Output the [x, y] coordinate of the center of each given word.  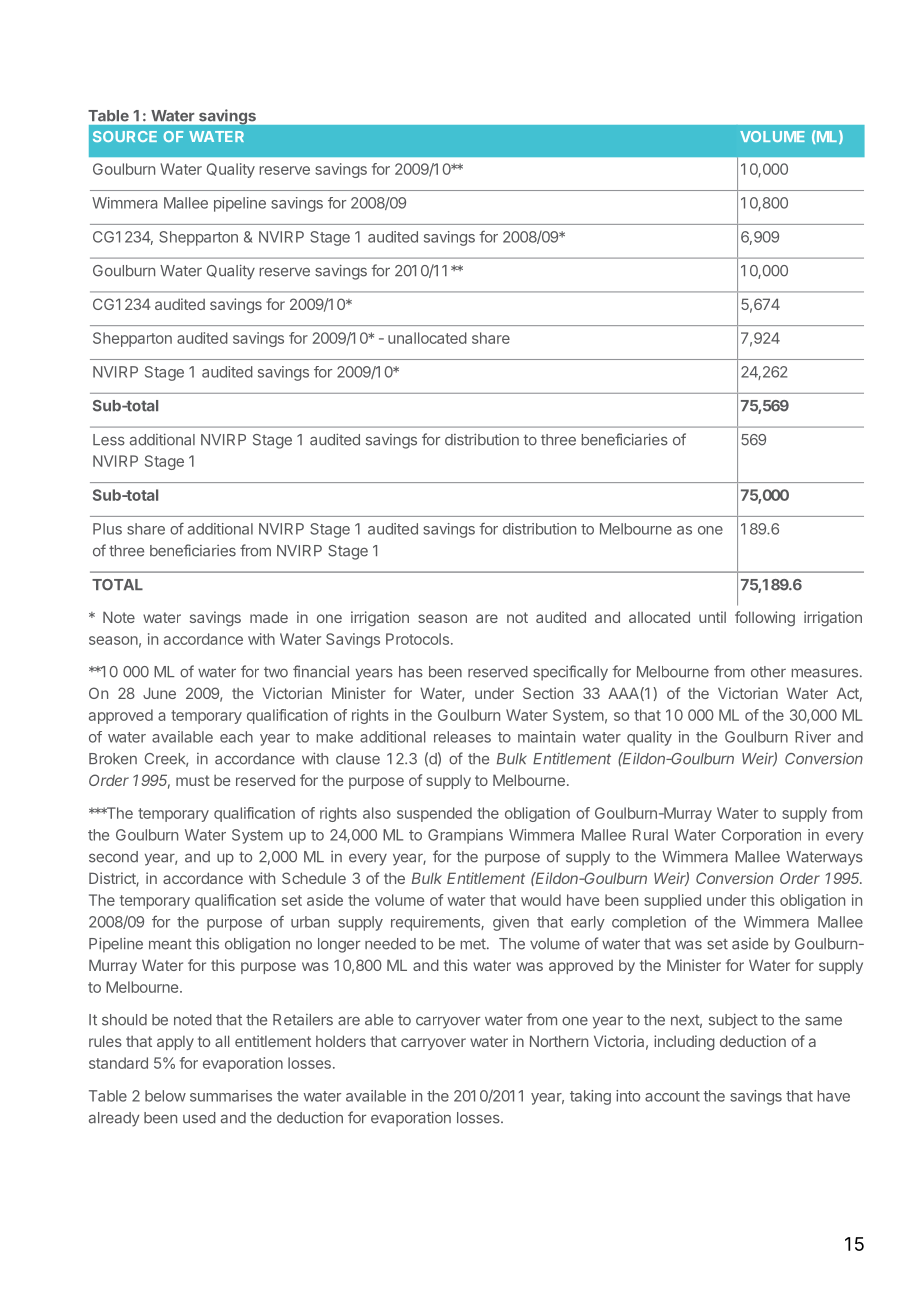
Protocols [417, 639]
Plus [107, 529]
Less [109, 440]
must [193, 780]
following [765, 619]
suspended [434, 814]
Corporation [761, 836]
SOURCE [125, 136]
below [165, 1096]
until [712, 617]
